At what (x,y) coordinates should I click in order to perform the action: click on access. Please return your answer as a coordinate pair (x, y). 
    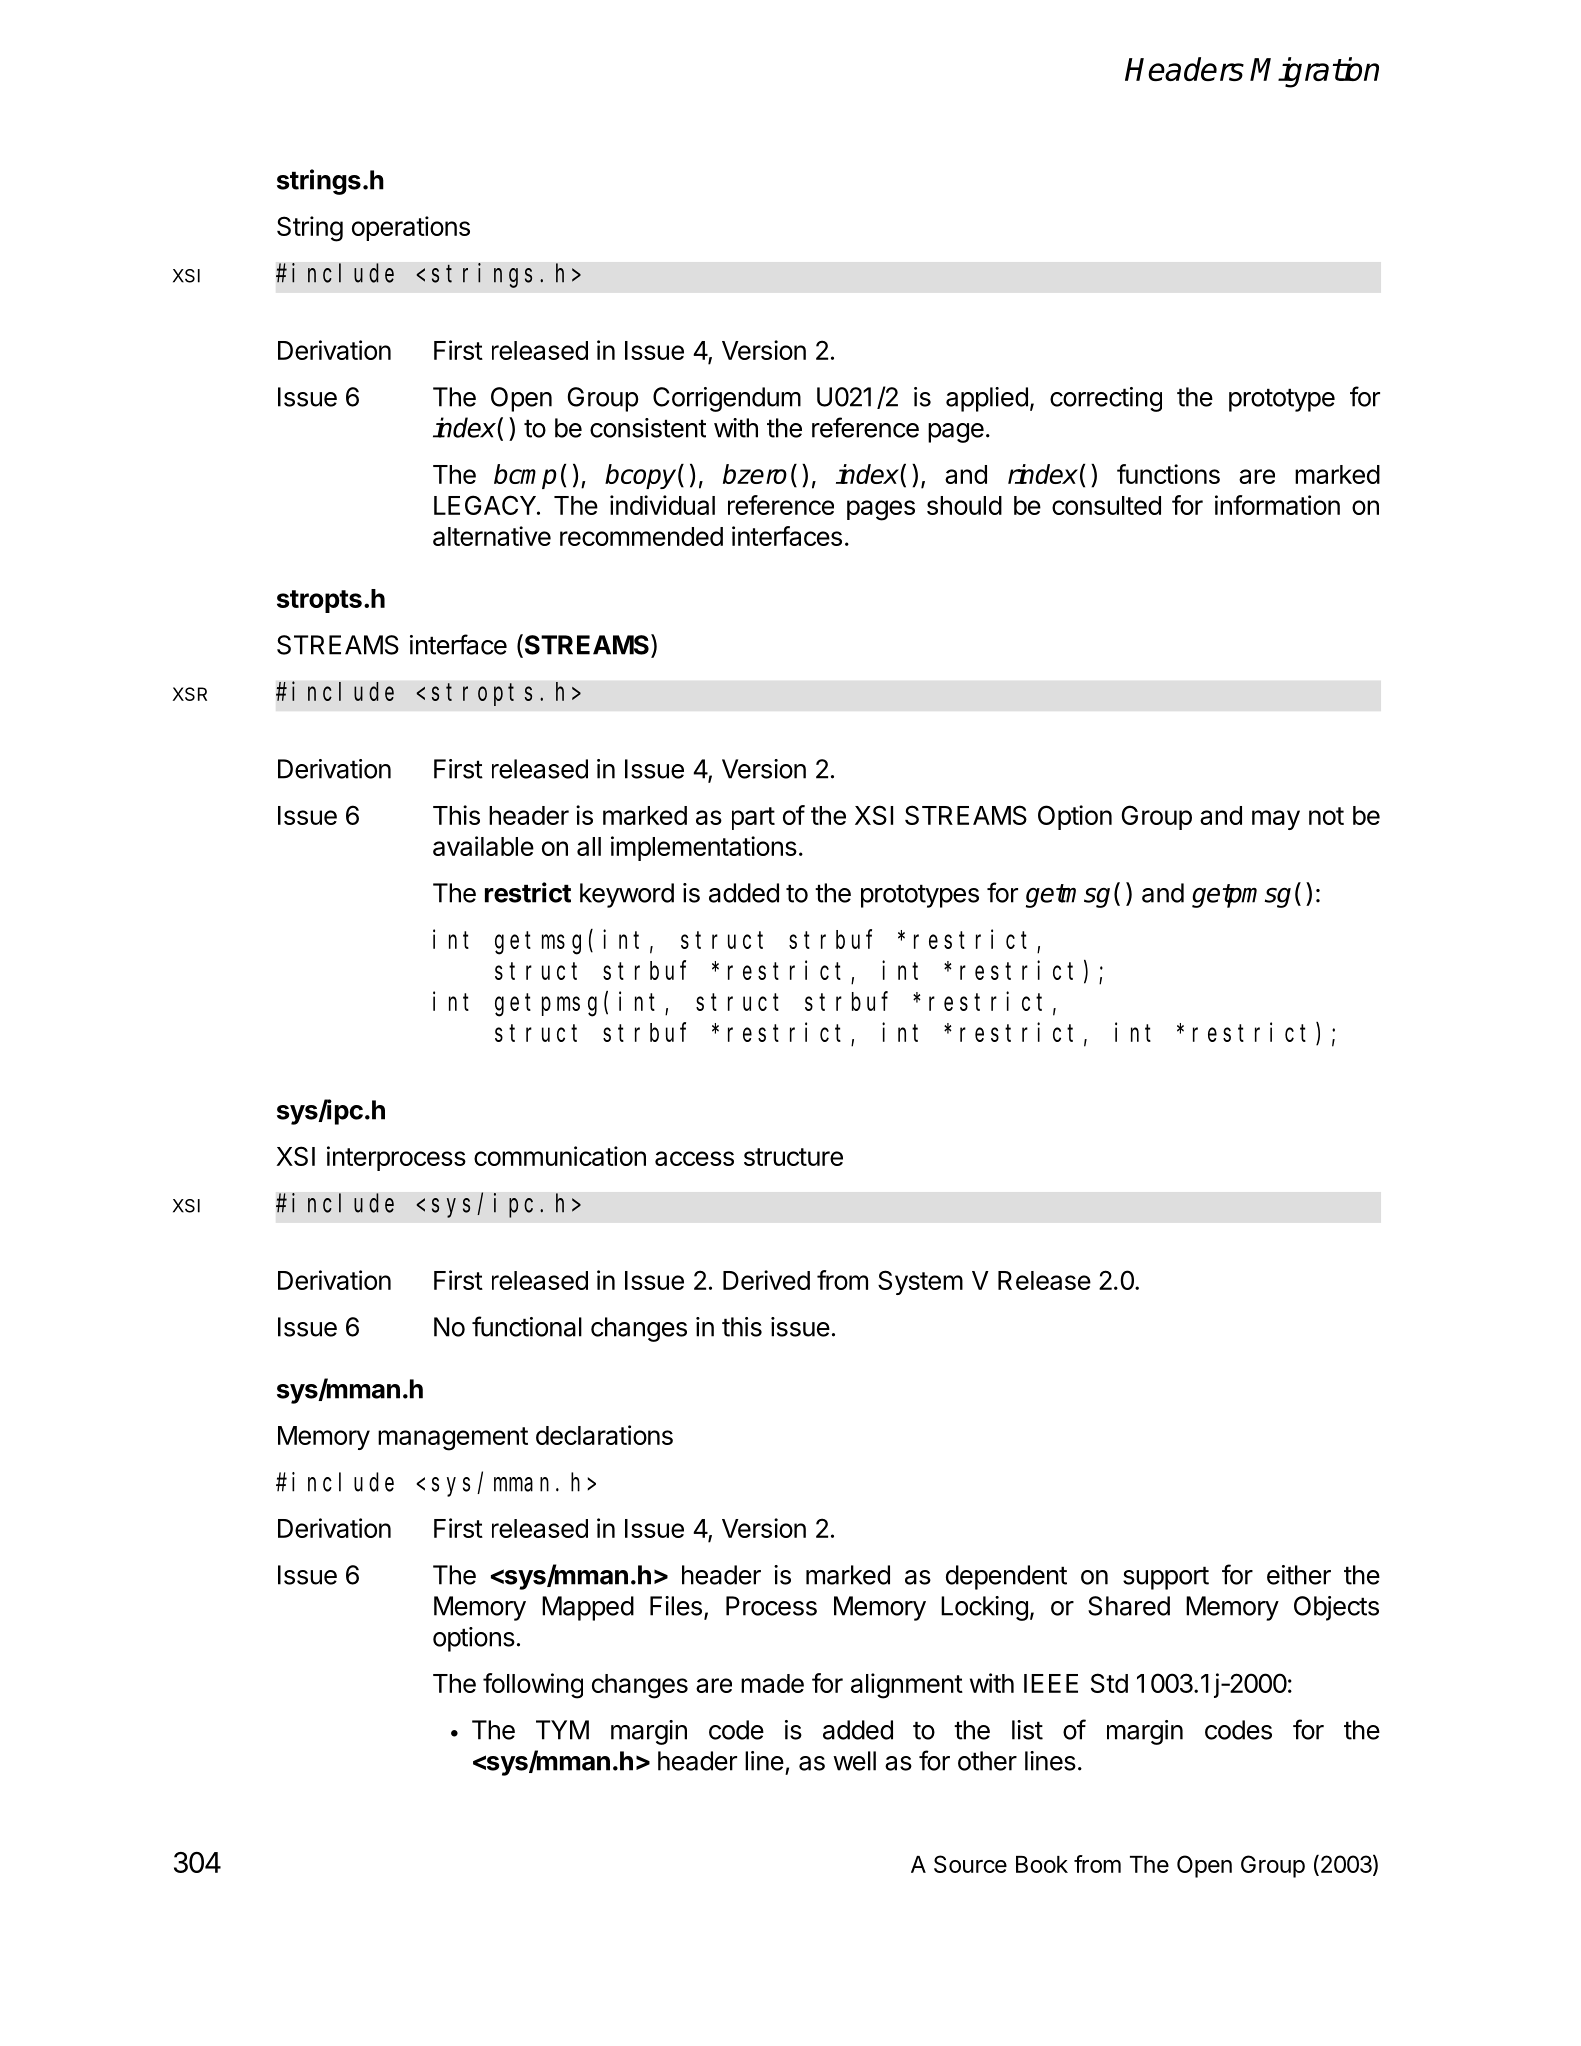
    Looking at the image, I should click on (694, 1158).
